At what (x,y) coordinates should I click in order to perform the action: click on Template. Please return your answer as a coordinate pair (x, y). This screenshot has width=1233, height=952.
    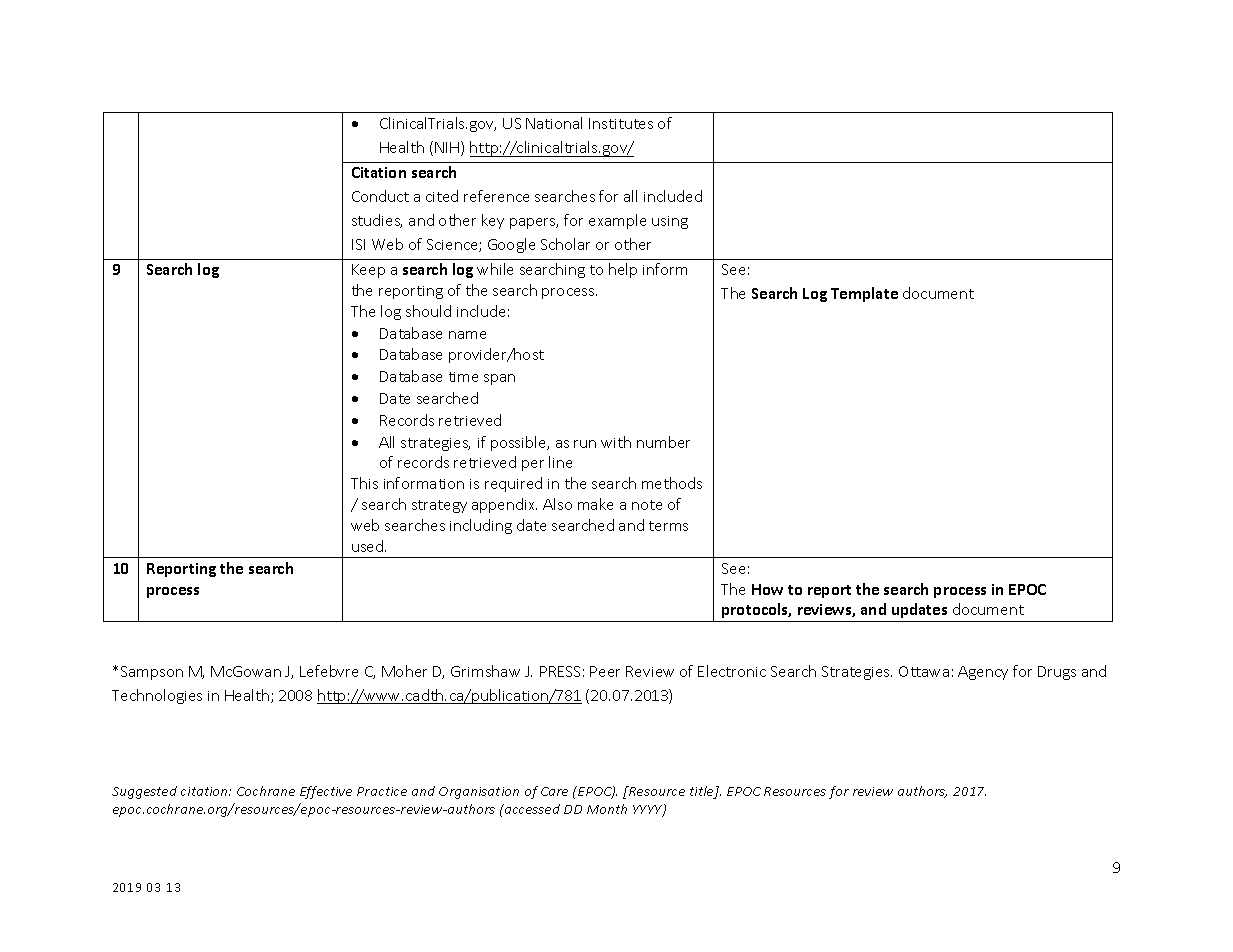
    Looking at the image, I should click on (864, 294).
